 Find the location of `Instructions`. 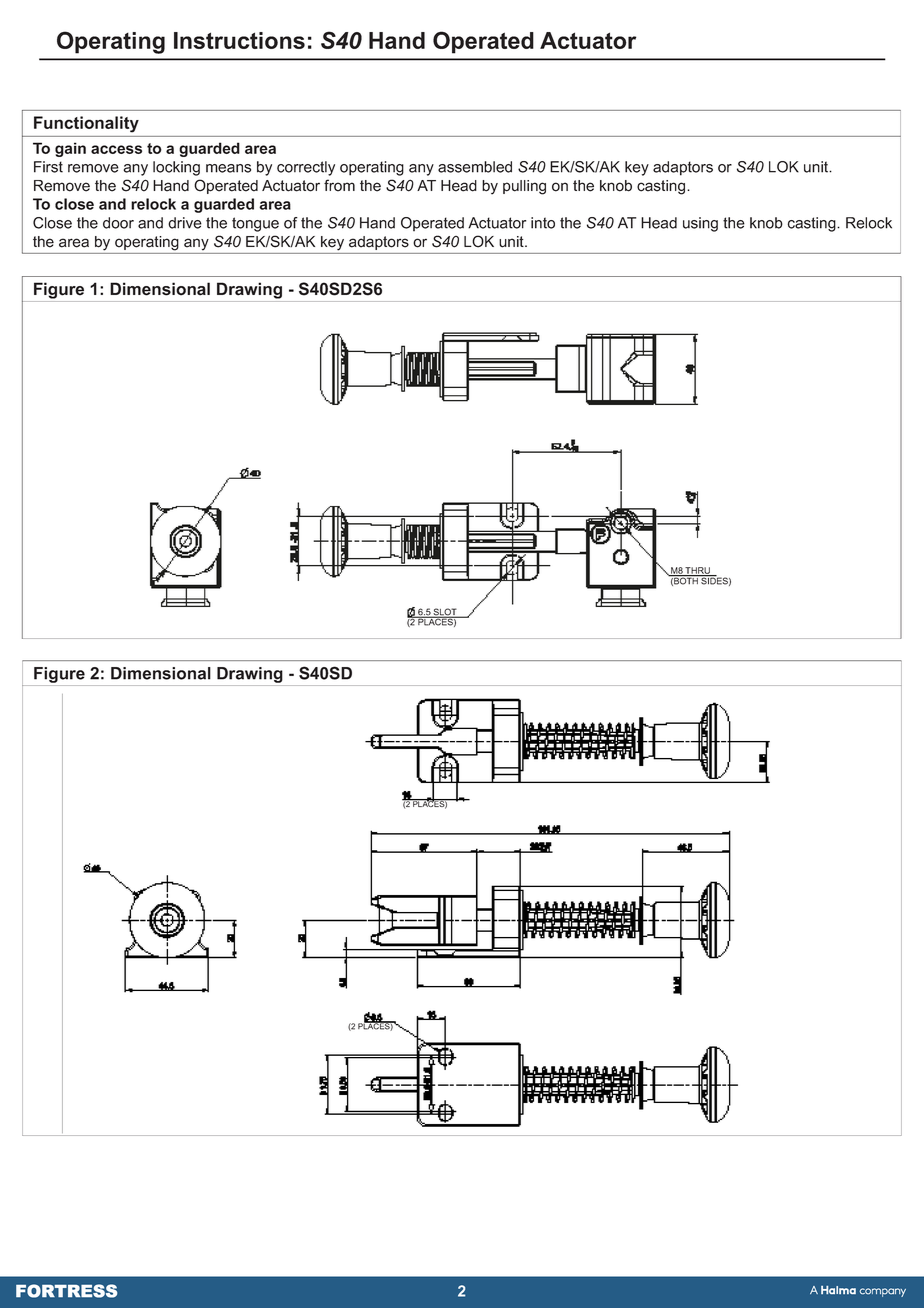

Instructions is located at coordinates (239, 40).
